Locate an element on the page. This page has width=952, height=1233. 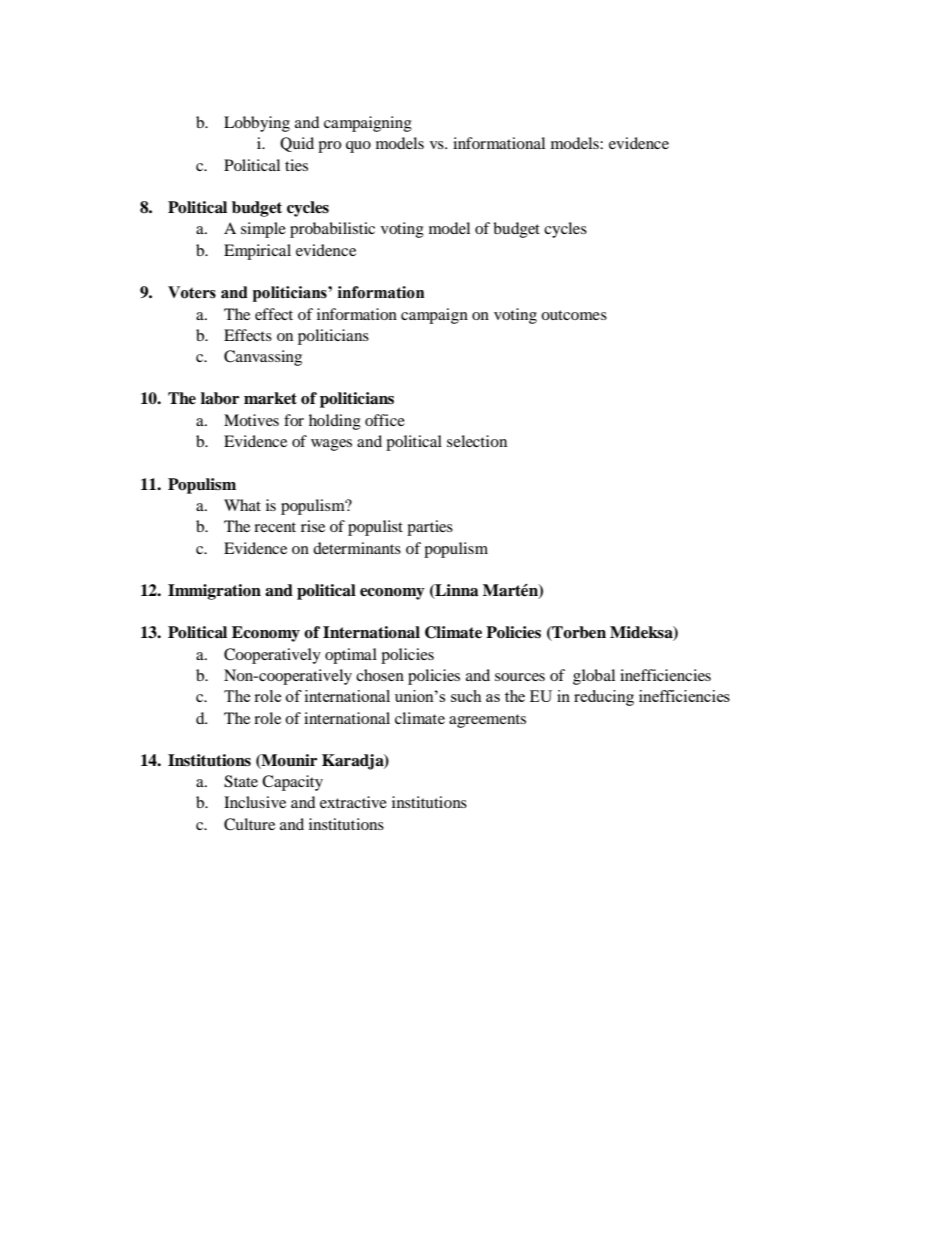
Inclusive is located at coordinates (255, 802).
